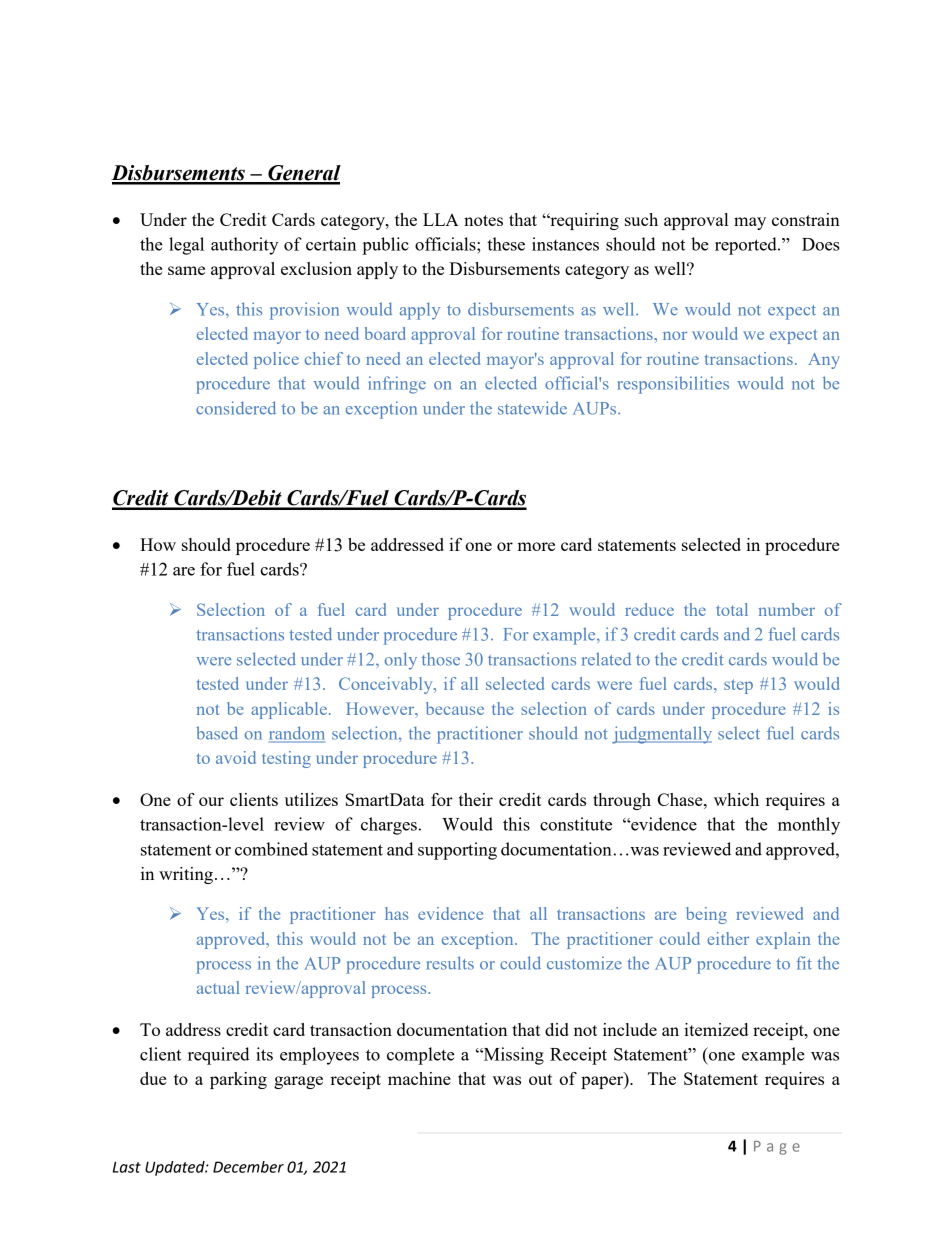 The height and width of the screenshot is (1233, 952). I want to click on machine, so click(419, 1078).
